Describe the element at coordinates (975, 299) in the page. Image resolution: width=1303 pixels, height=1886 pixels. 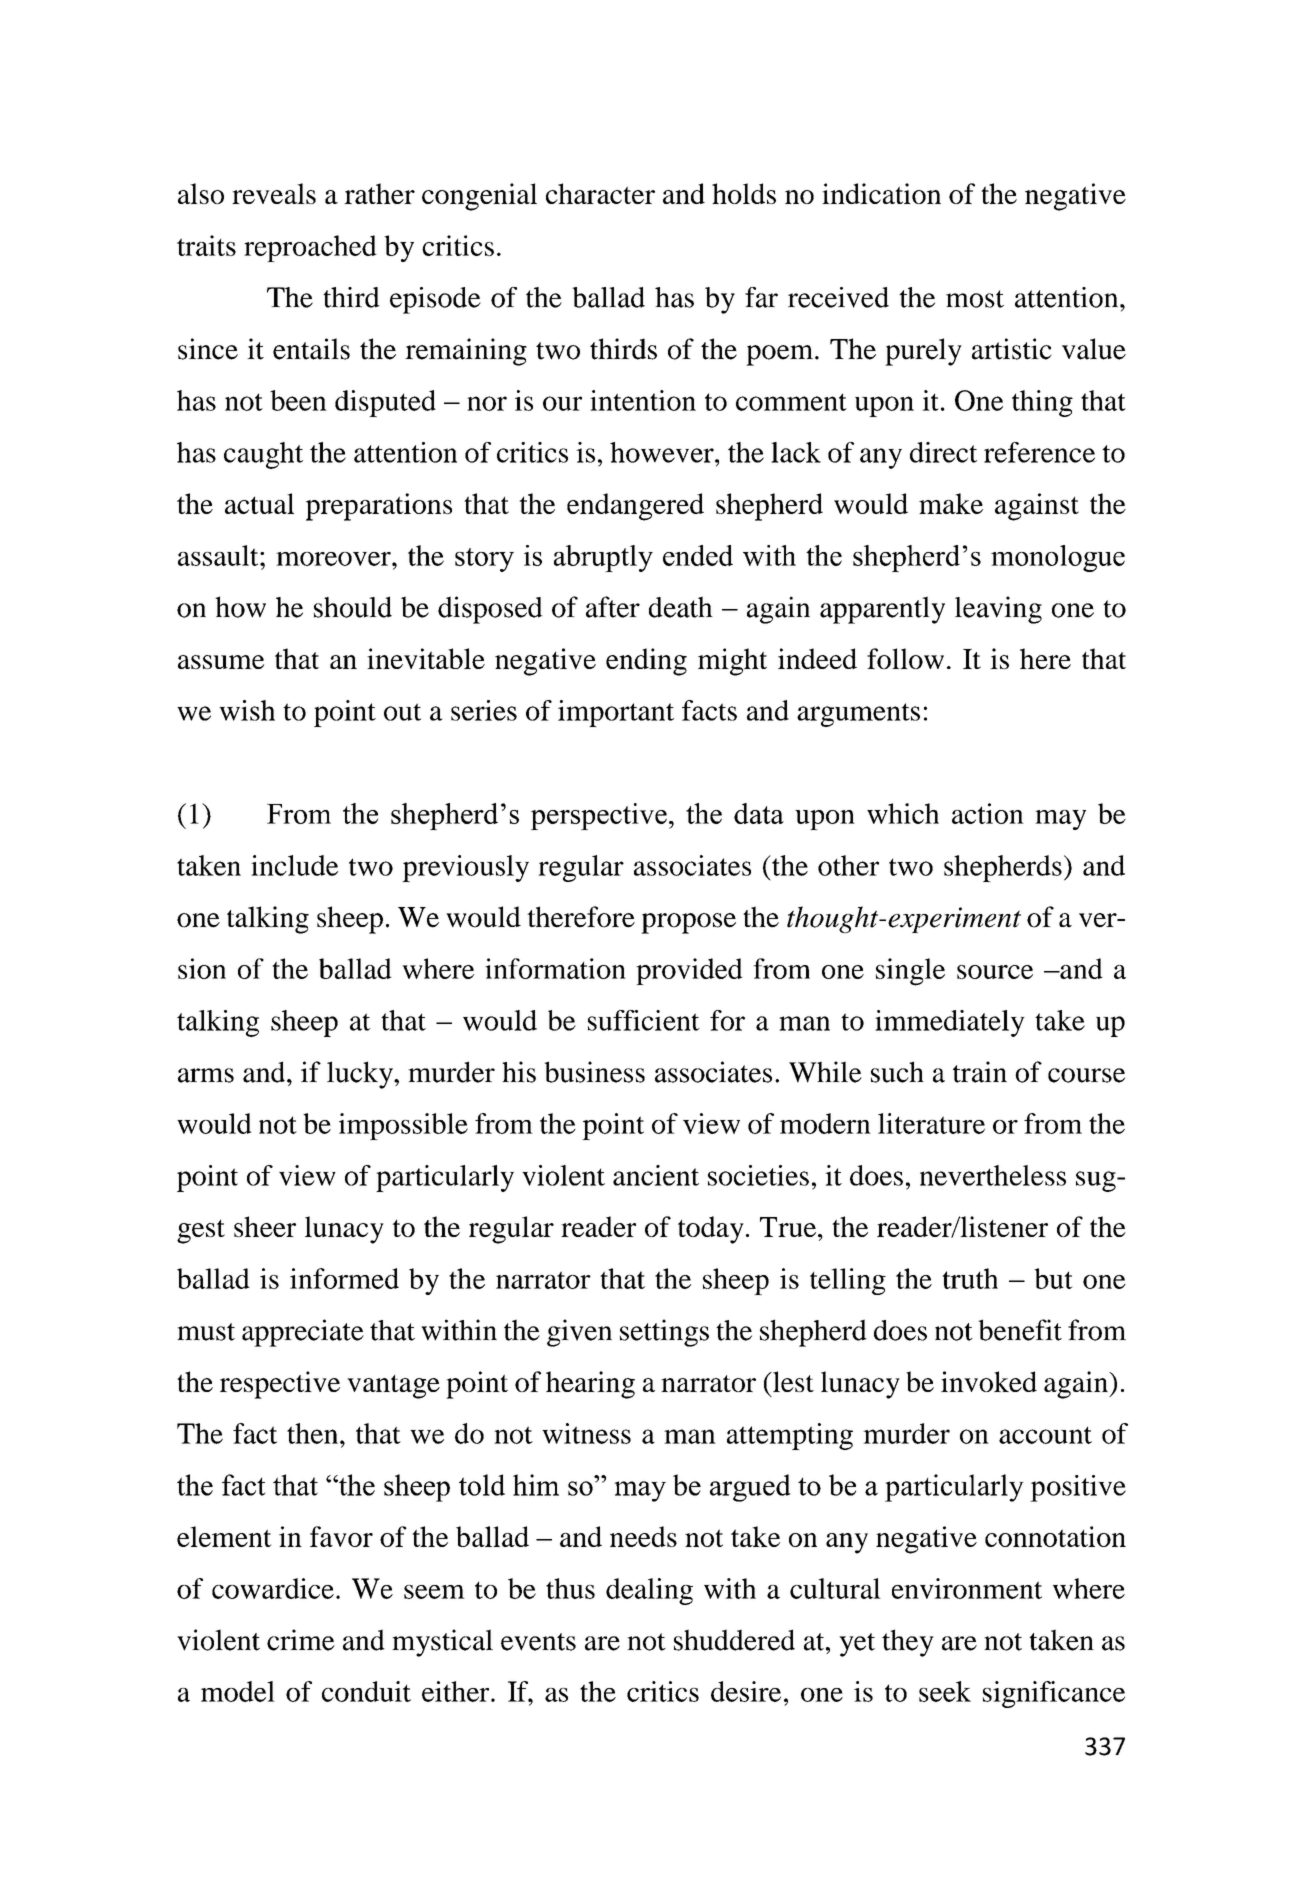
I see `most` at that location.
